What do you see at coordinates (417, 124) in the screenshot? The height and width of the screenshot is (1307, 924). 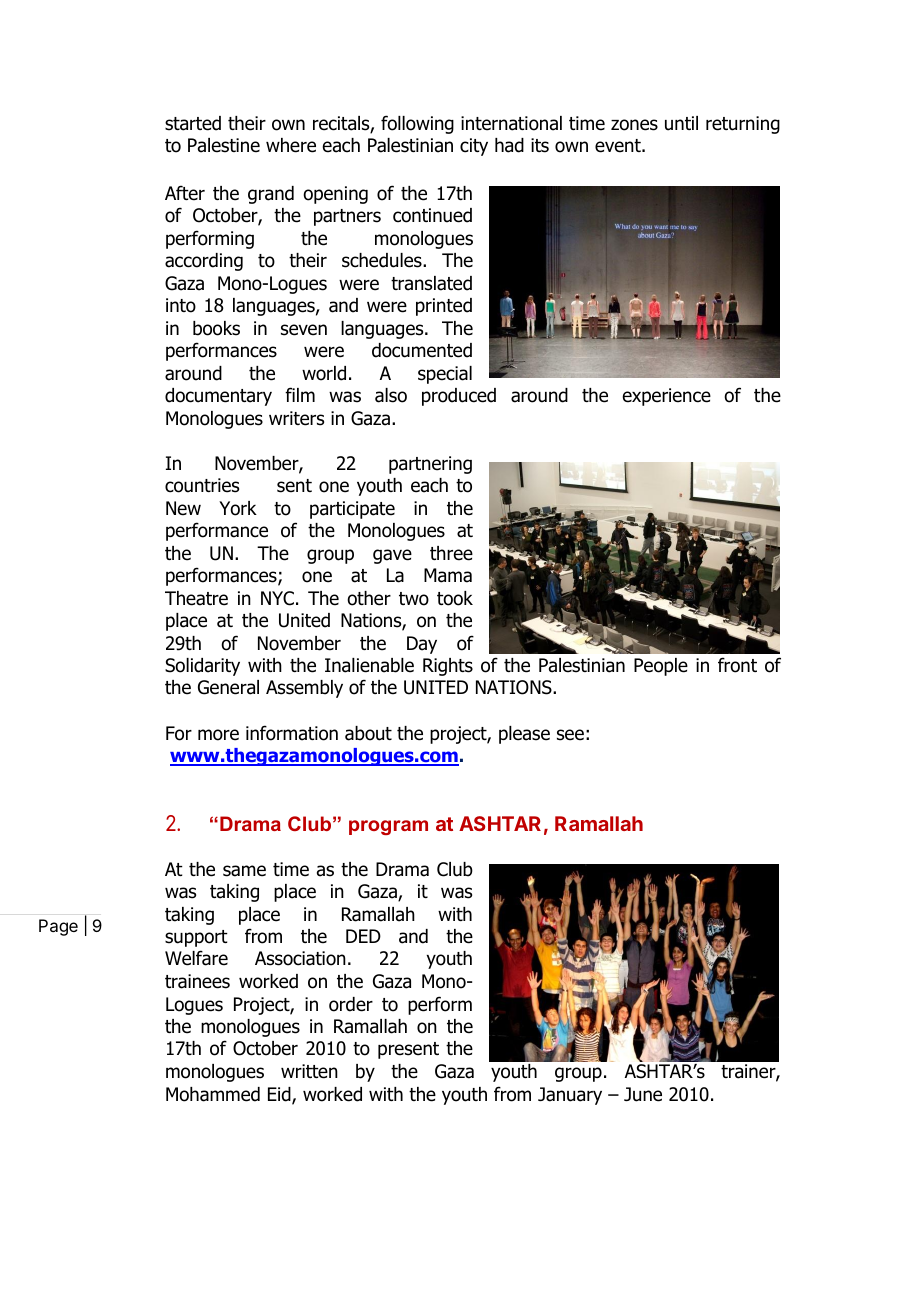 I see `following` at bounding box center [417, 124].
